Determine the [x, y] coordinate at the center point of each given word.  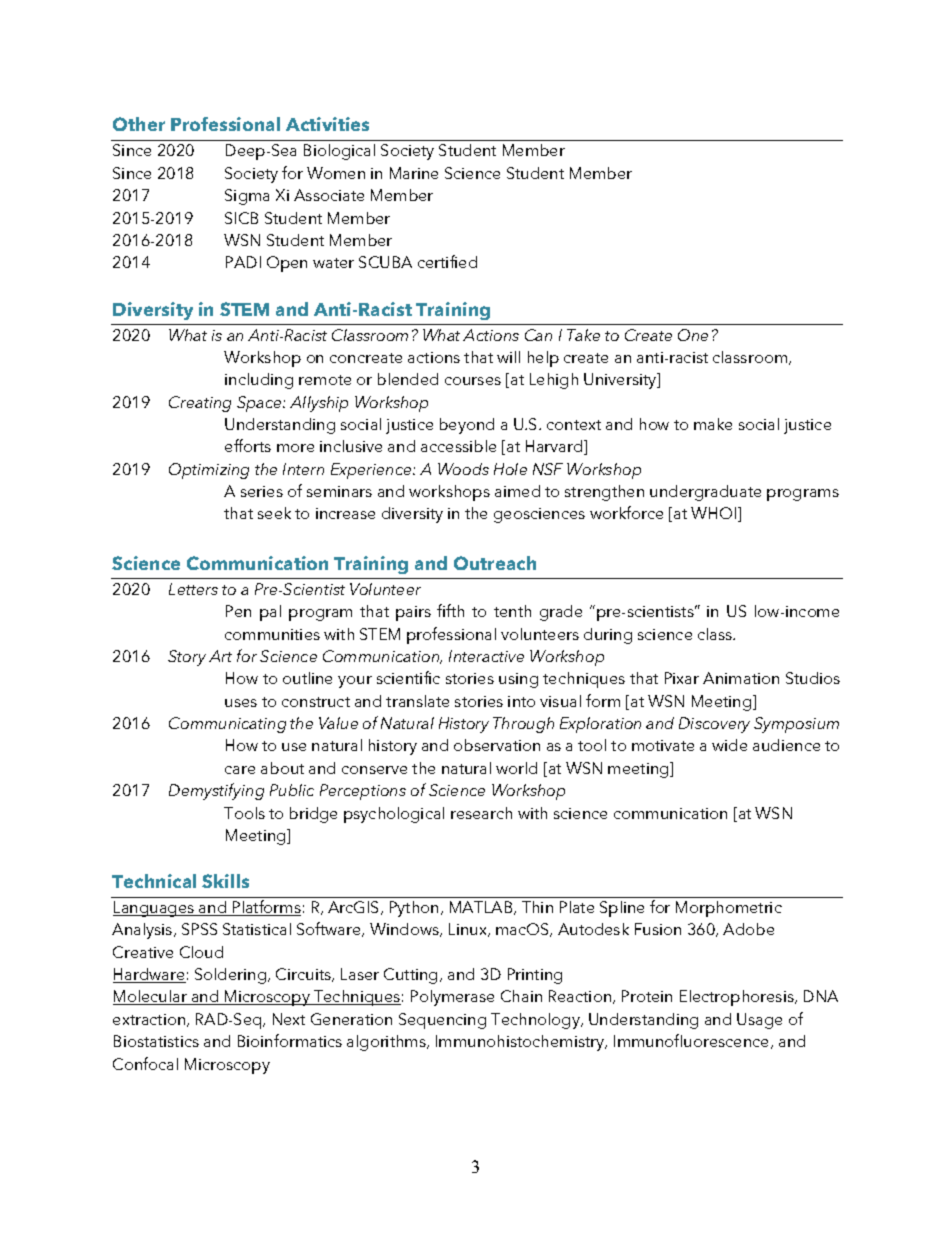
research [481, 813]
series [262, 491]
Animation [741, 678]
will [508, 357]
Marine [414, 173]
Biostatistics [156, 1041]
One [693, 335]
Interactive [486, 656]
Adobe [748, 929]
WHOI [713, 513]
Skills [225, 881]
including [259, 381]
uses [241, 703]
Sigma [247, 197]
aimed [517, 491]
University [621, 381]
